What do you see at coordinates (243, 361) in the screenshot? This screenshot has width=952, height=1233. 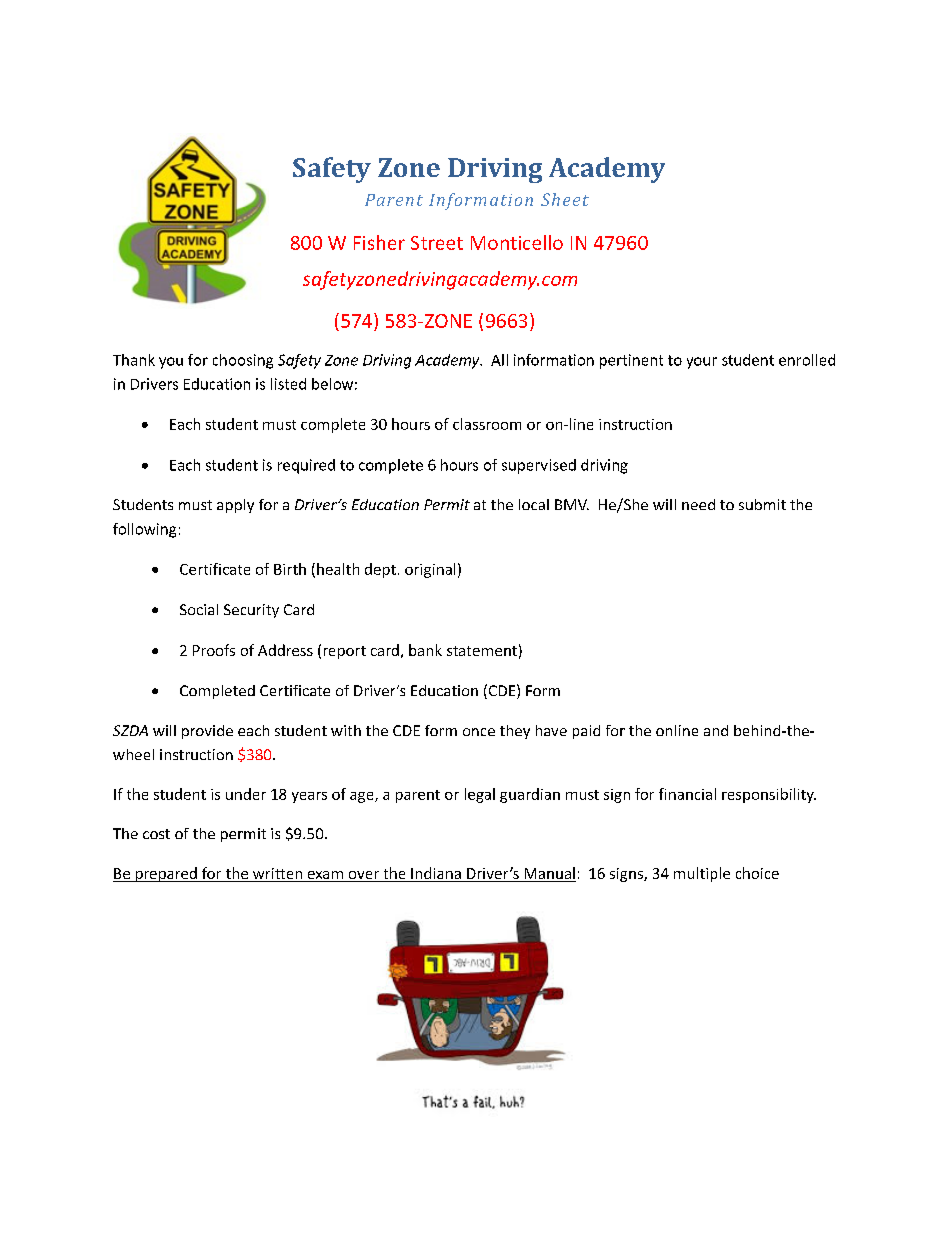 I see `choosing` at bounding box center [243, 361].
